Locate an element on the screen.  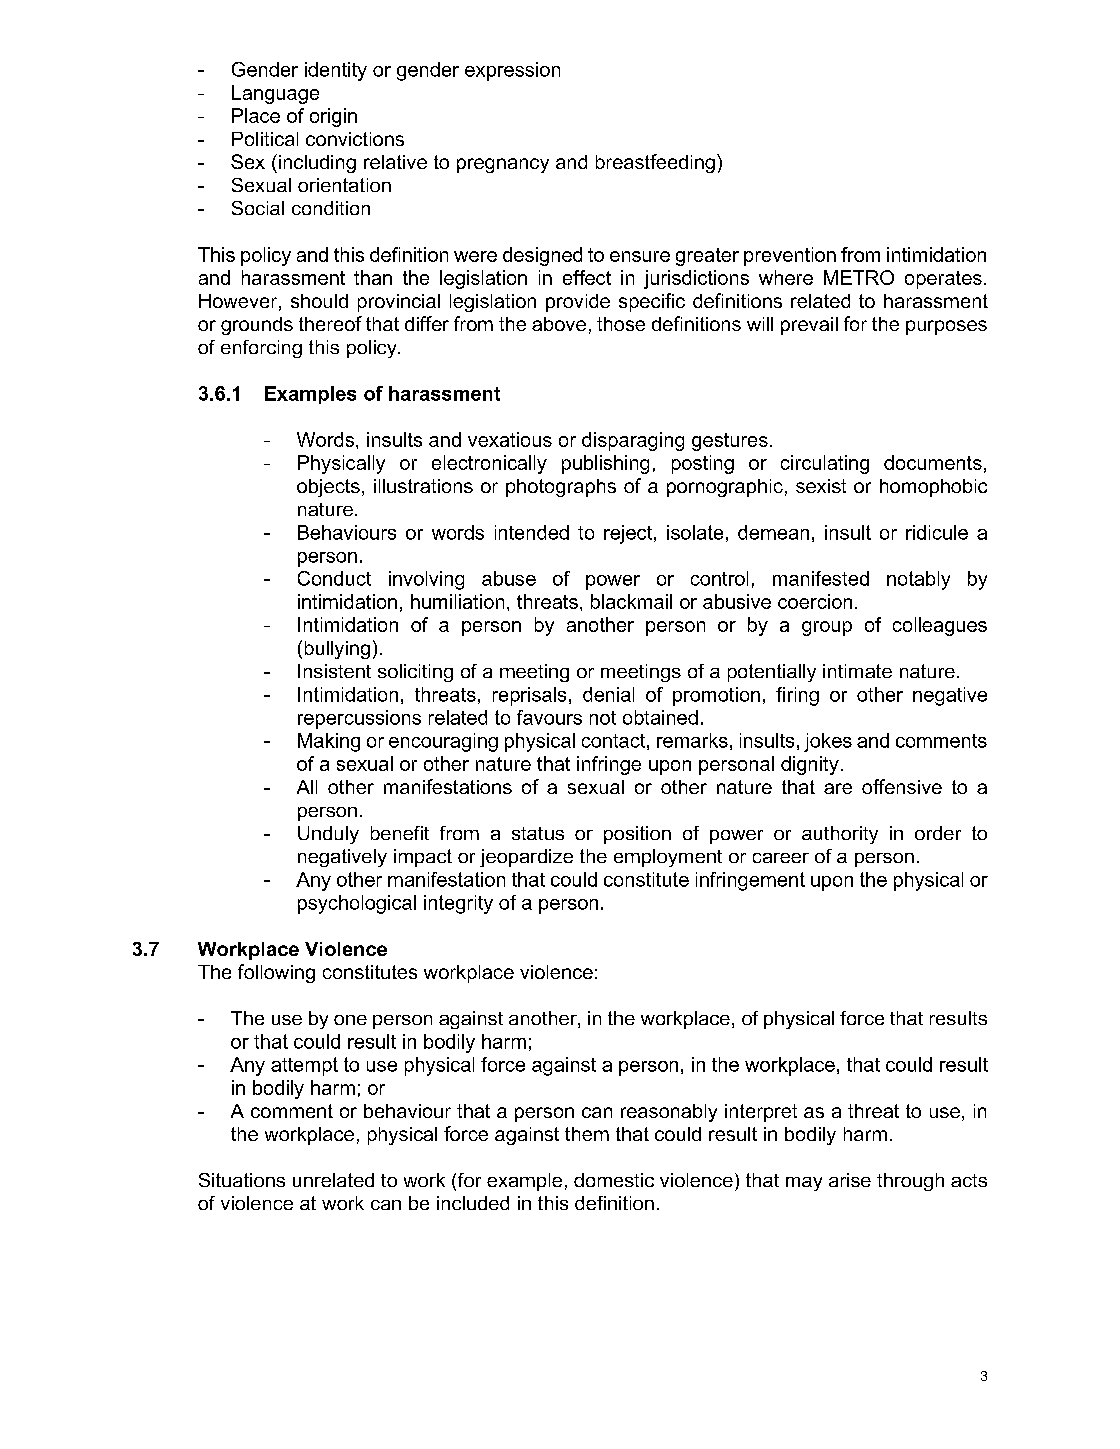
authority is located at coordinates (840, 835).
